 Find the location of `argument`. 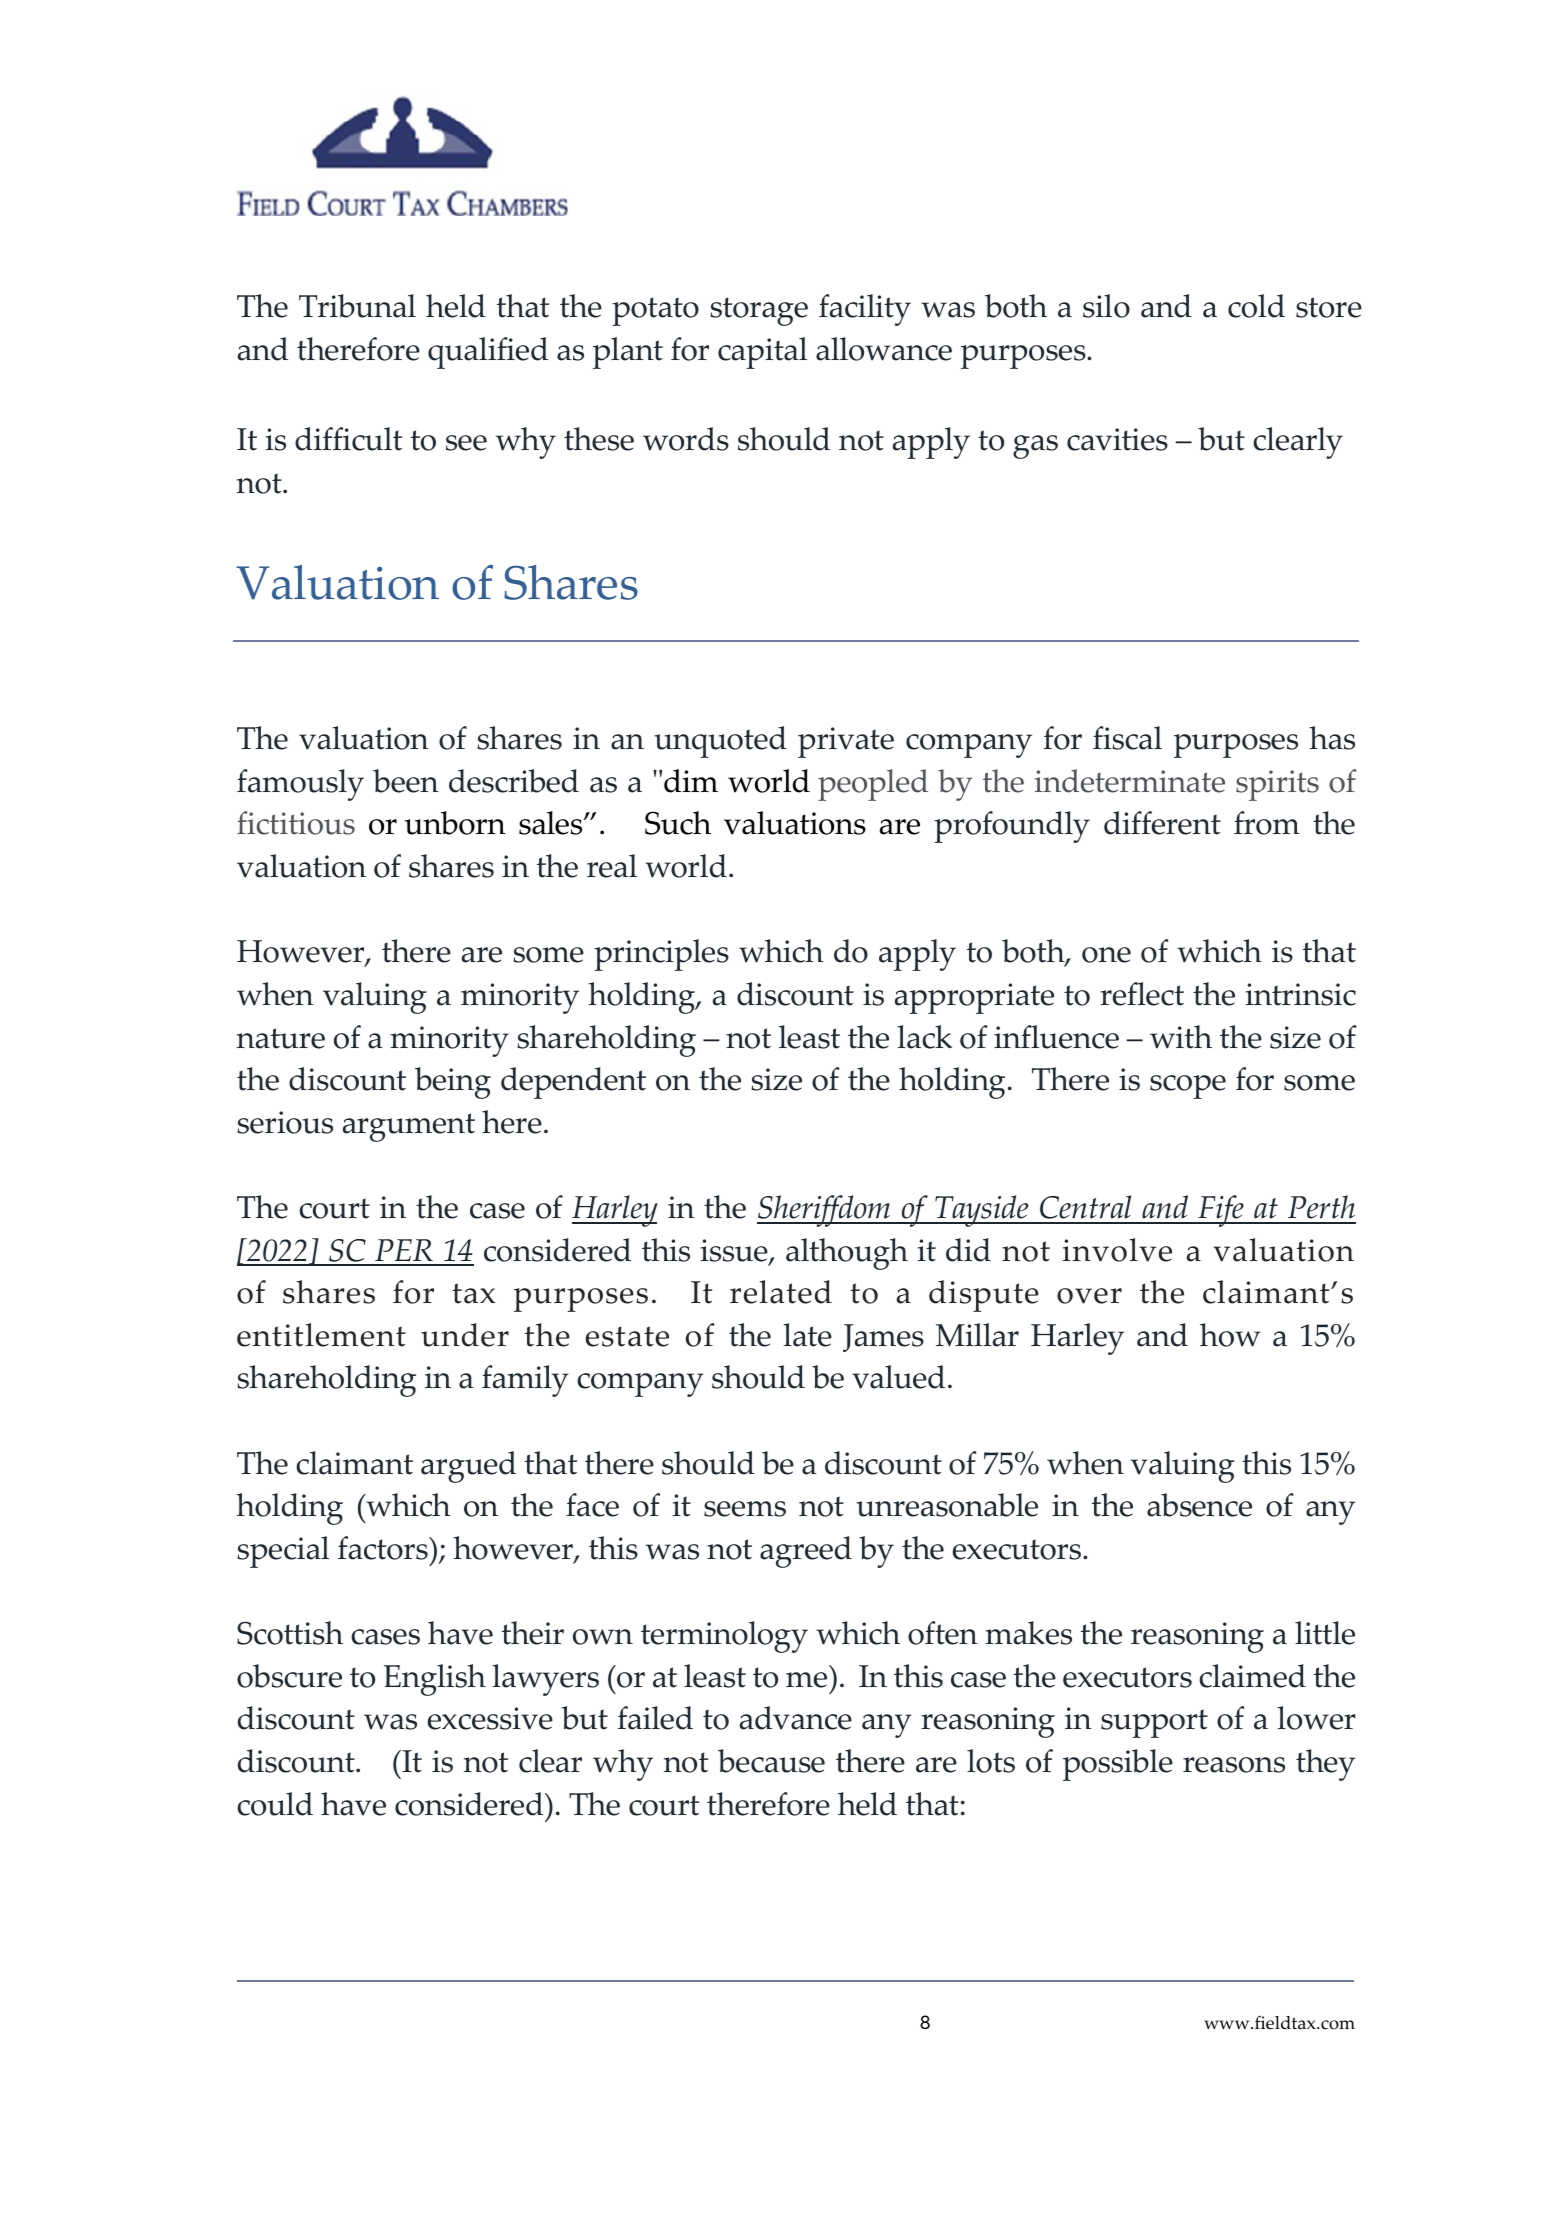

argument is located at coordinates (409, 1127).
